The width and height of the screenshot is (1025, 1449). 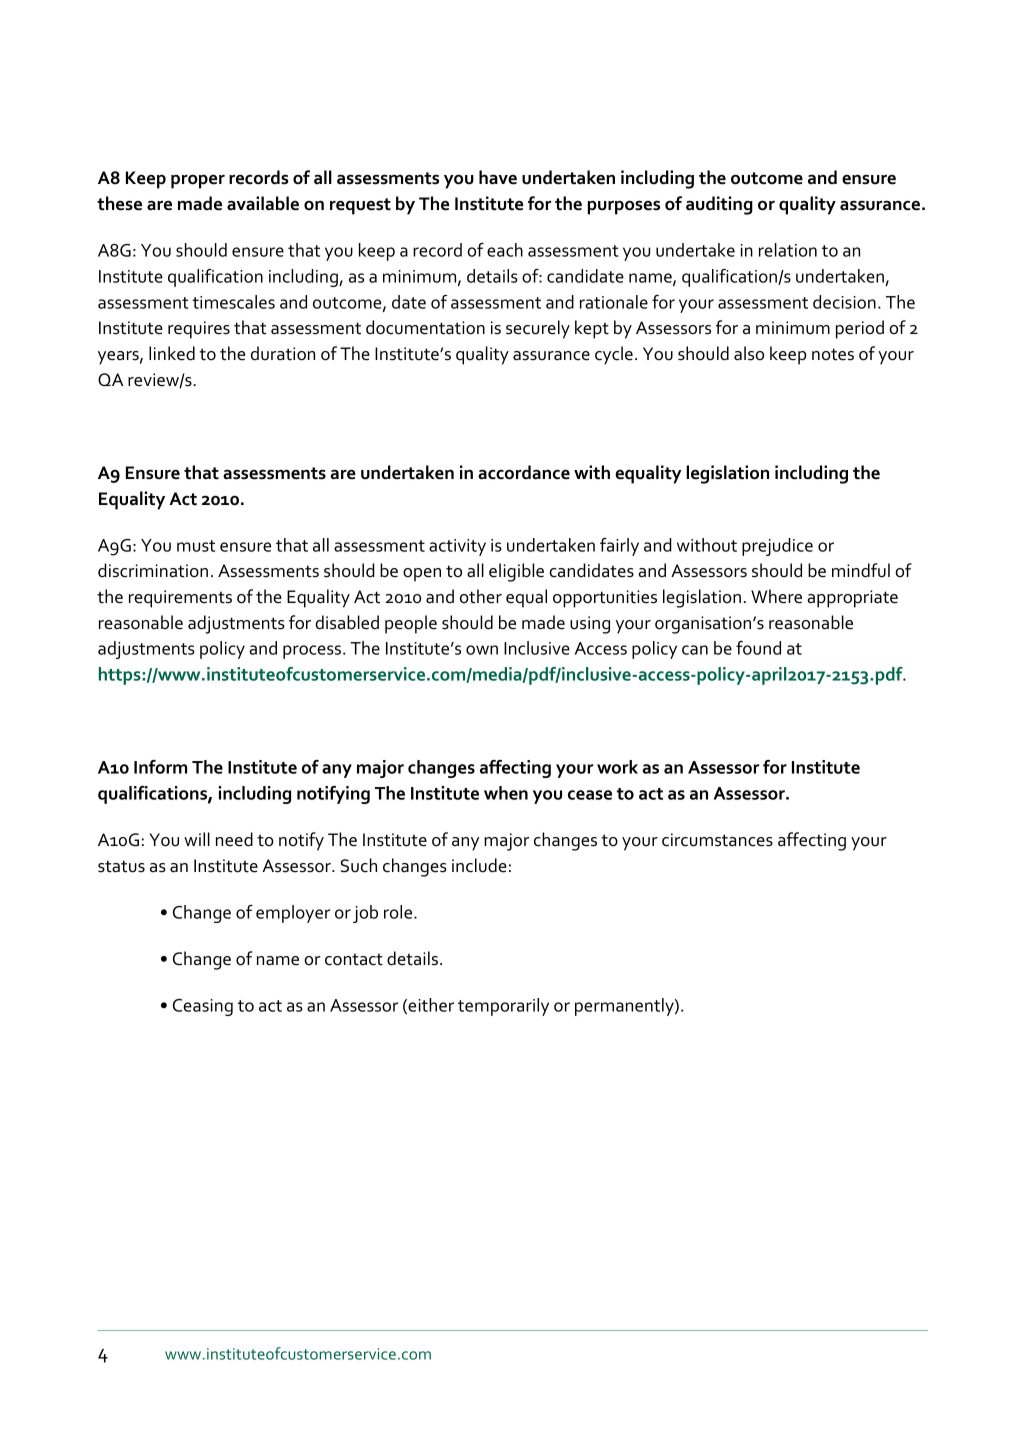 What do you see at coordinates (776, 596) in the screenshot?
I see `Where` at bounding box center [776, 596].
